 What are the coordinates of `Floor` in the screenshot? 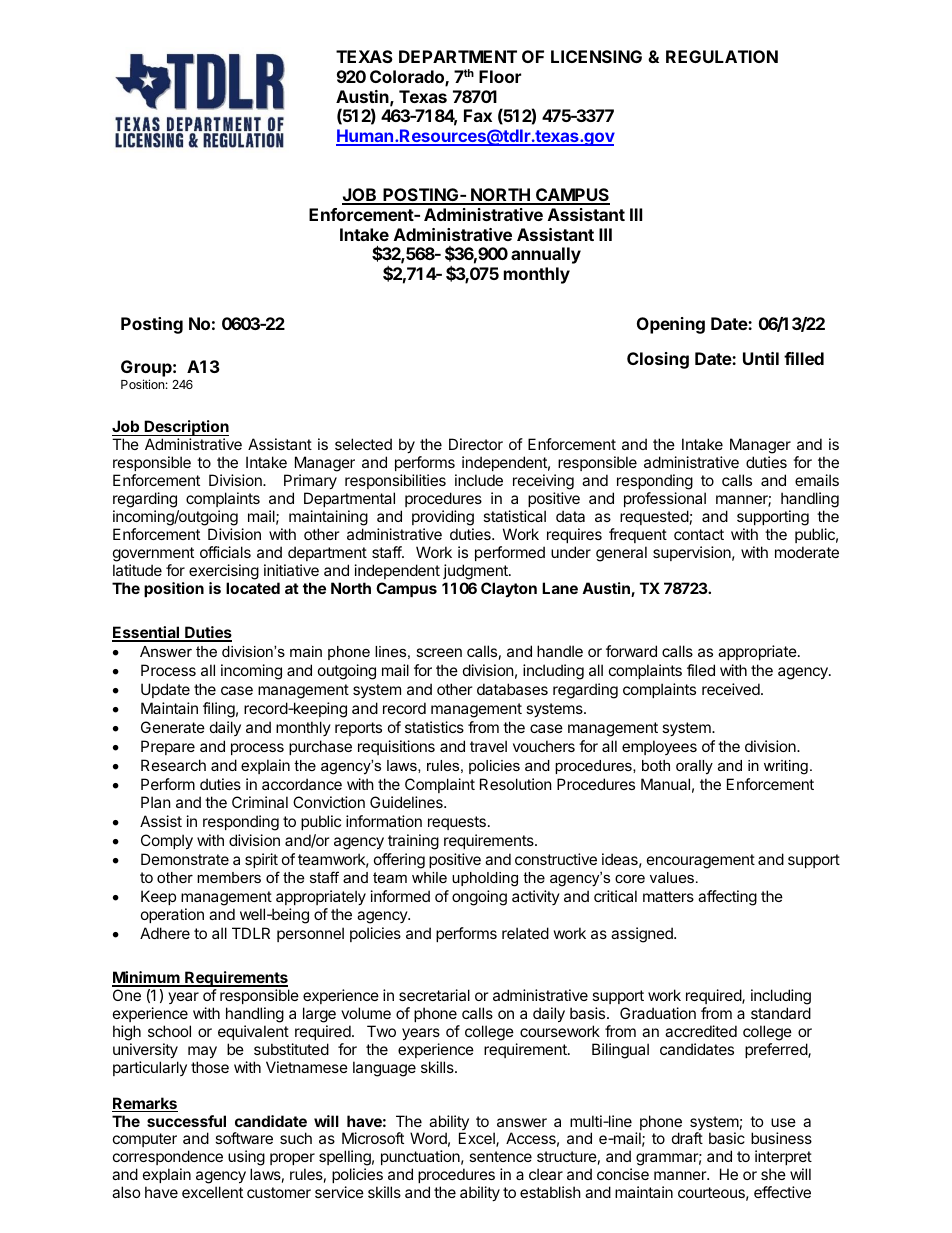 It's located at (500, 76).
